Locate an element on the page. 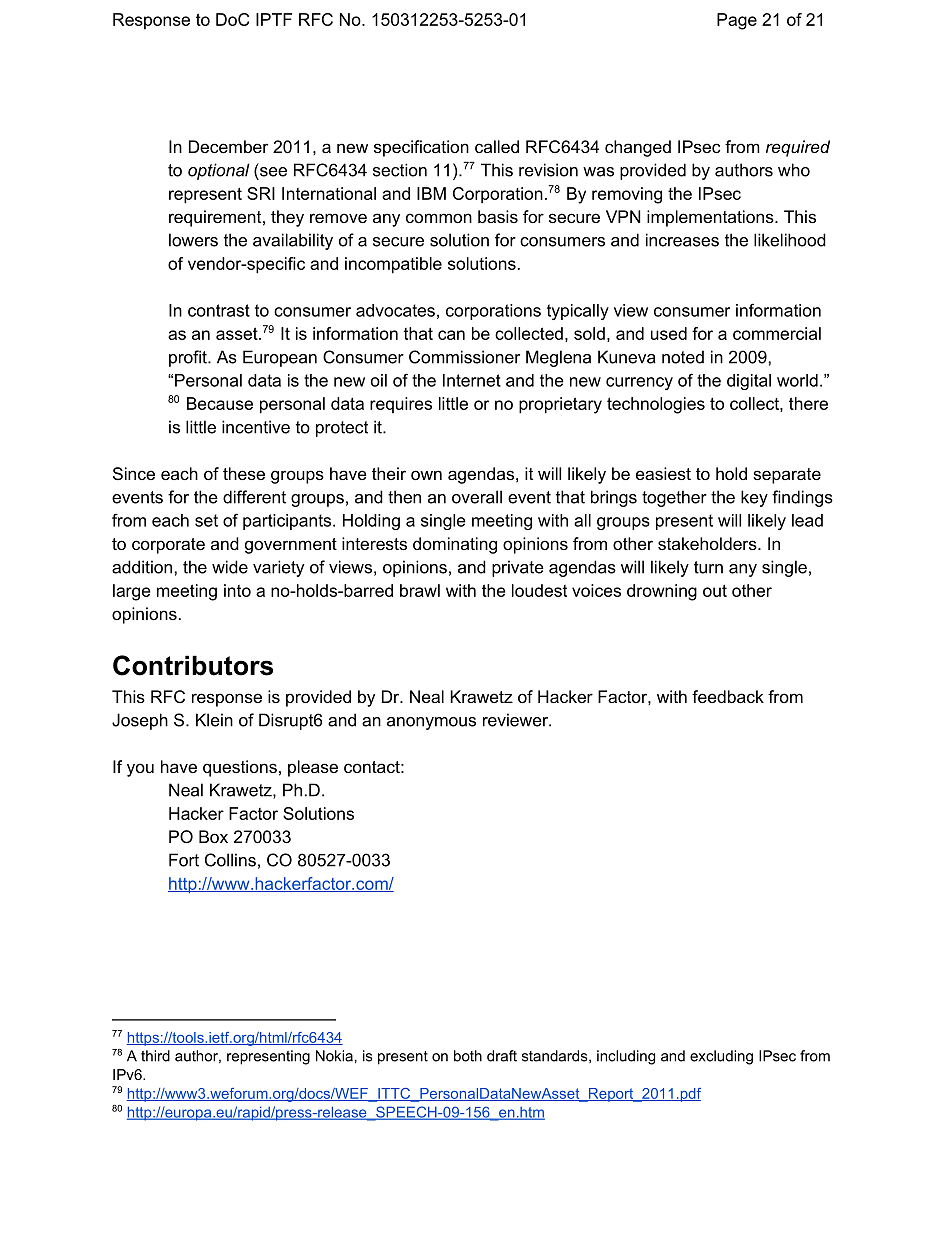 The height and width of the page is (1233, 952). excluding is located at coordinates (721, 1057).
